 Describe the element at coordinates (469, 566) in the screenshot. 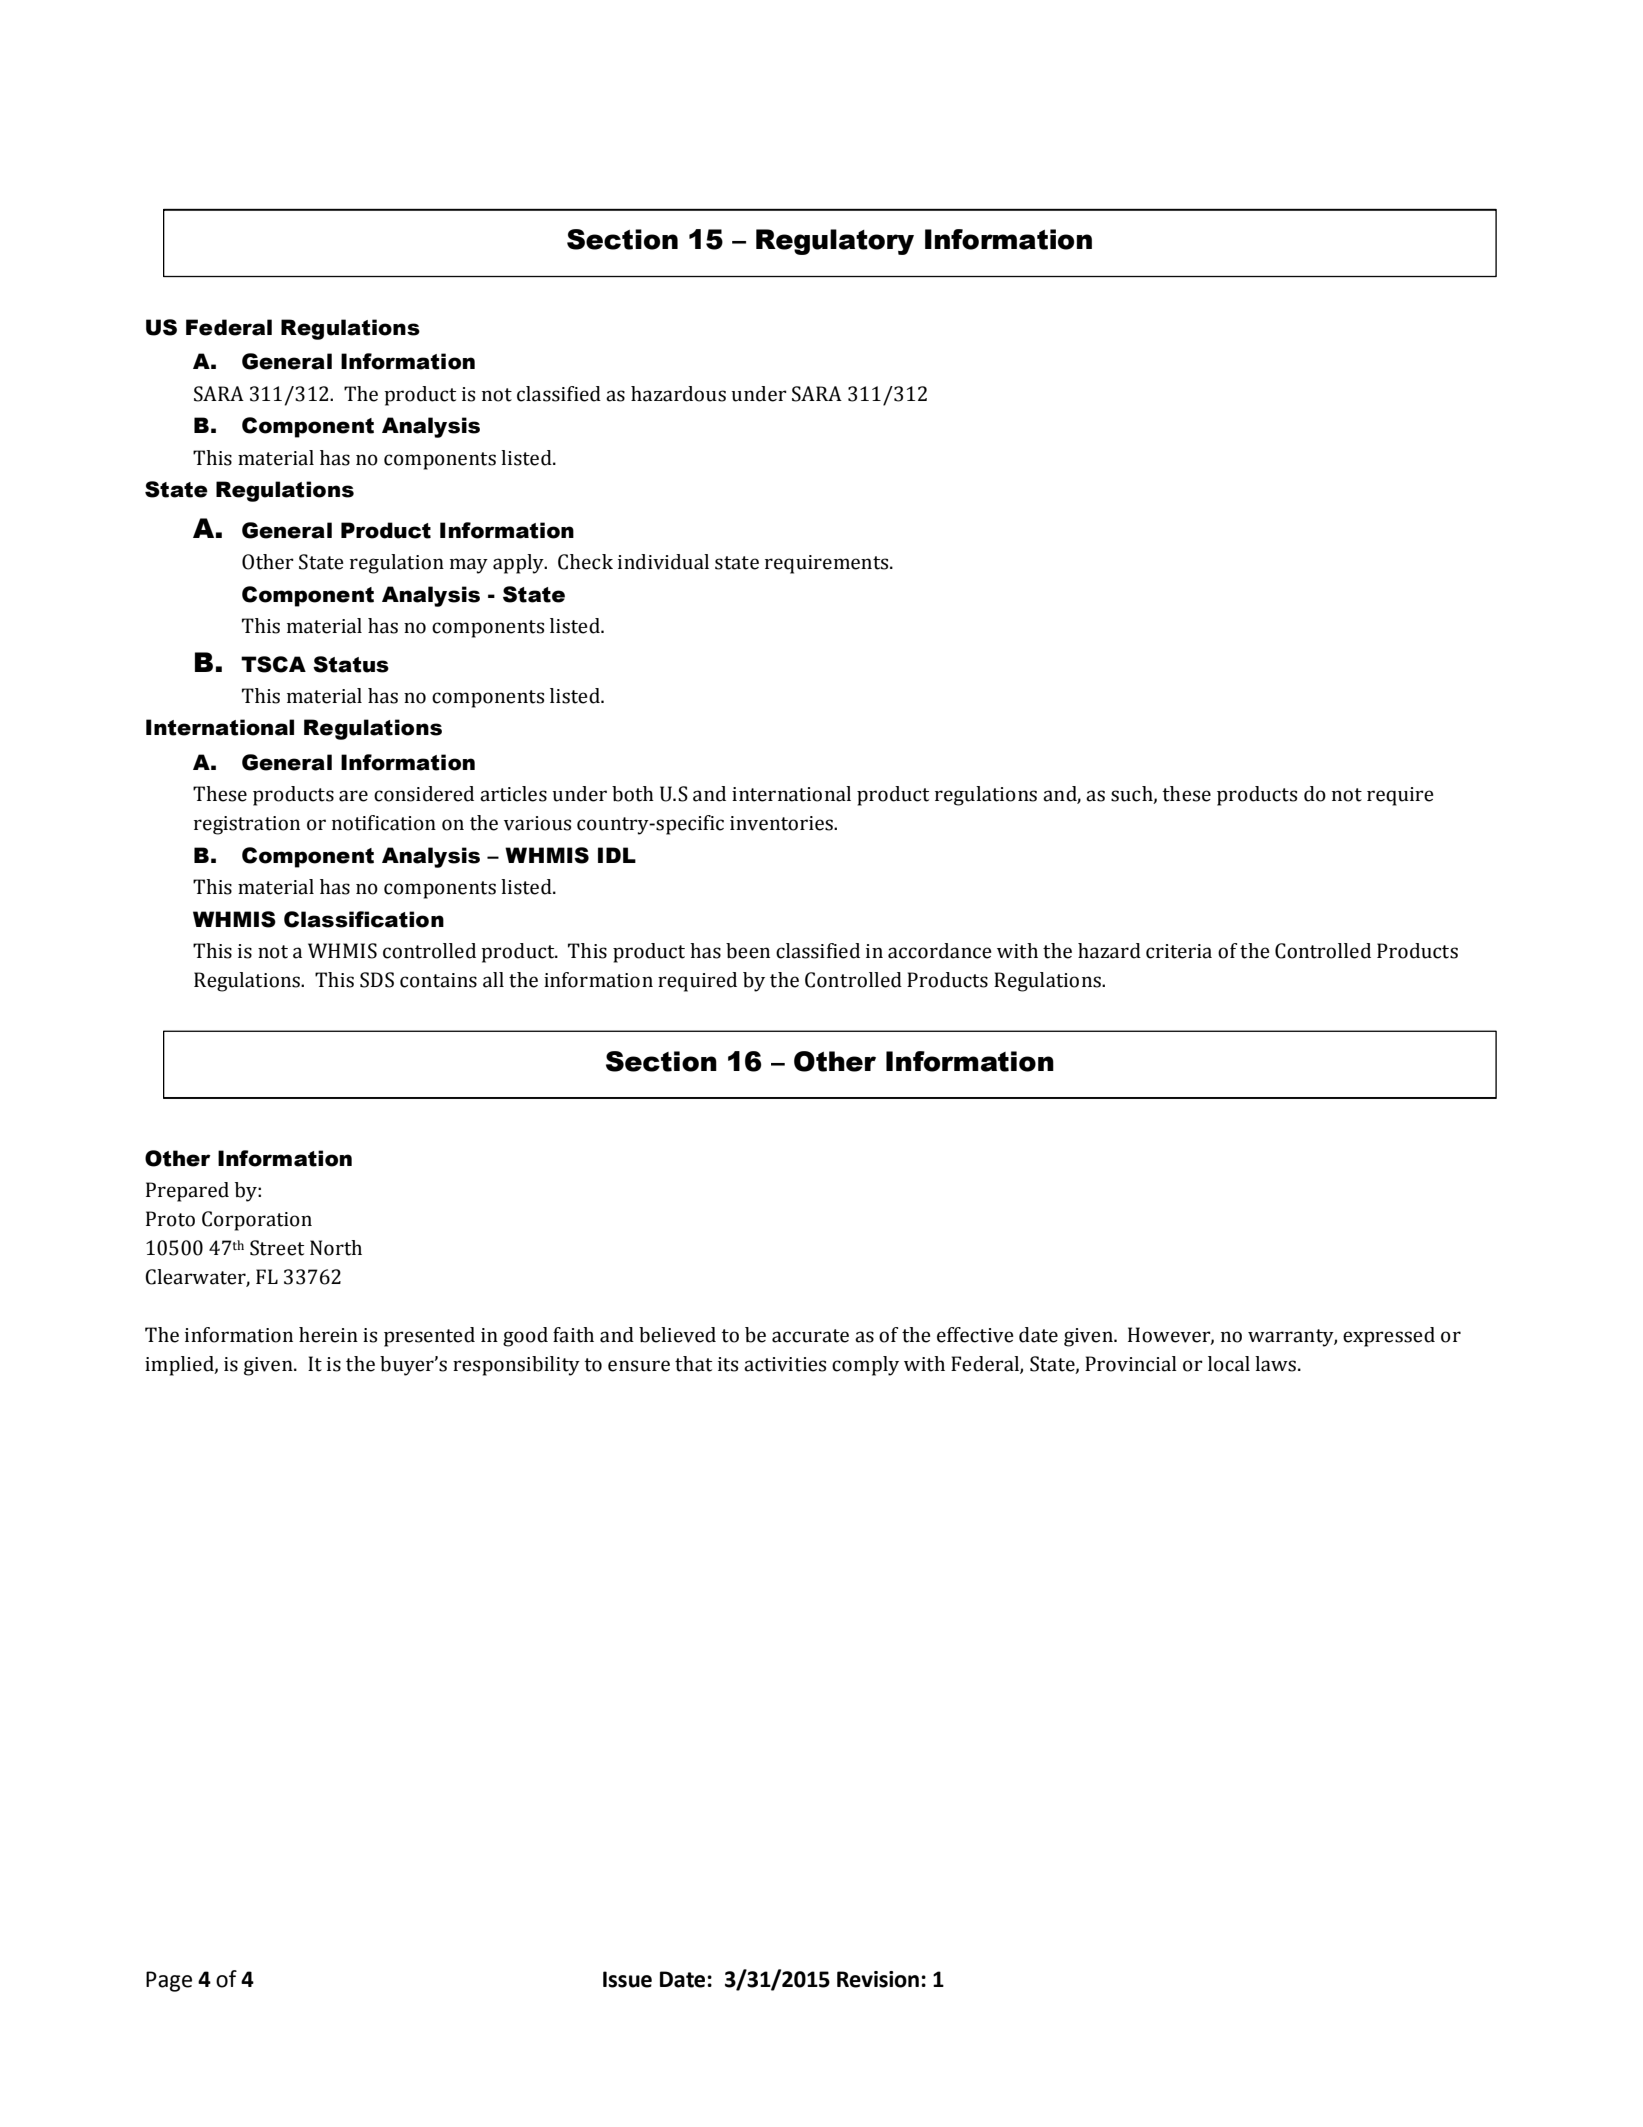

I see `may` at that location.
